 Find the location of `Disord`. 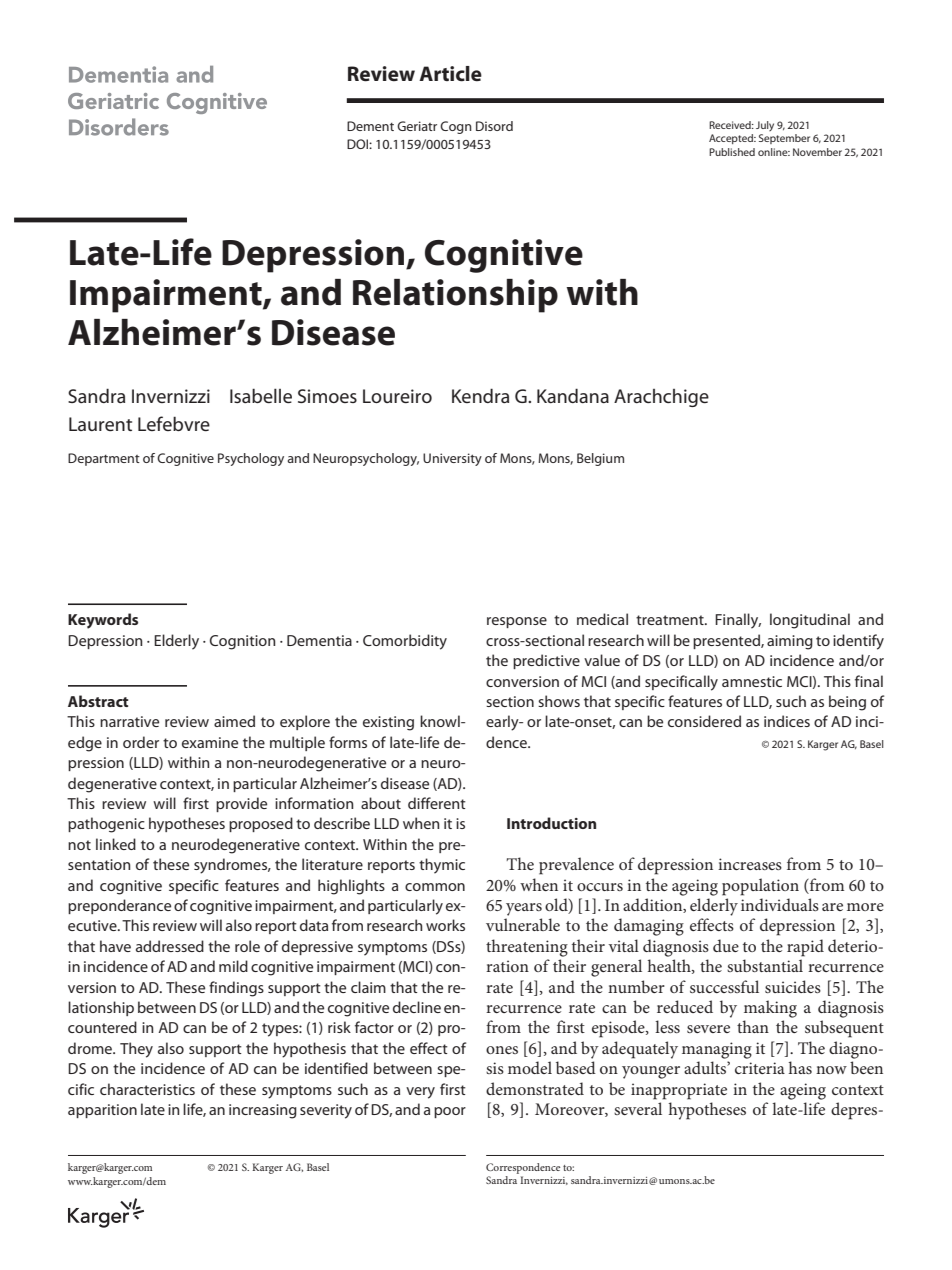

Disord is located at coordinates (494, 126).
